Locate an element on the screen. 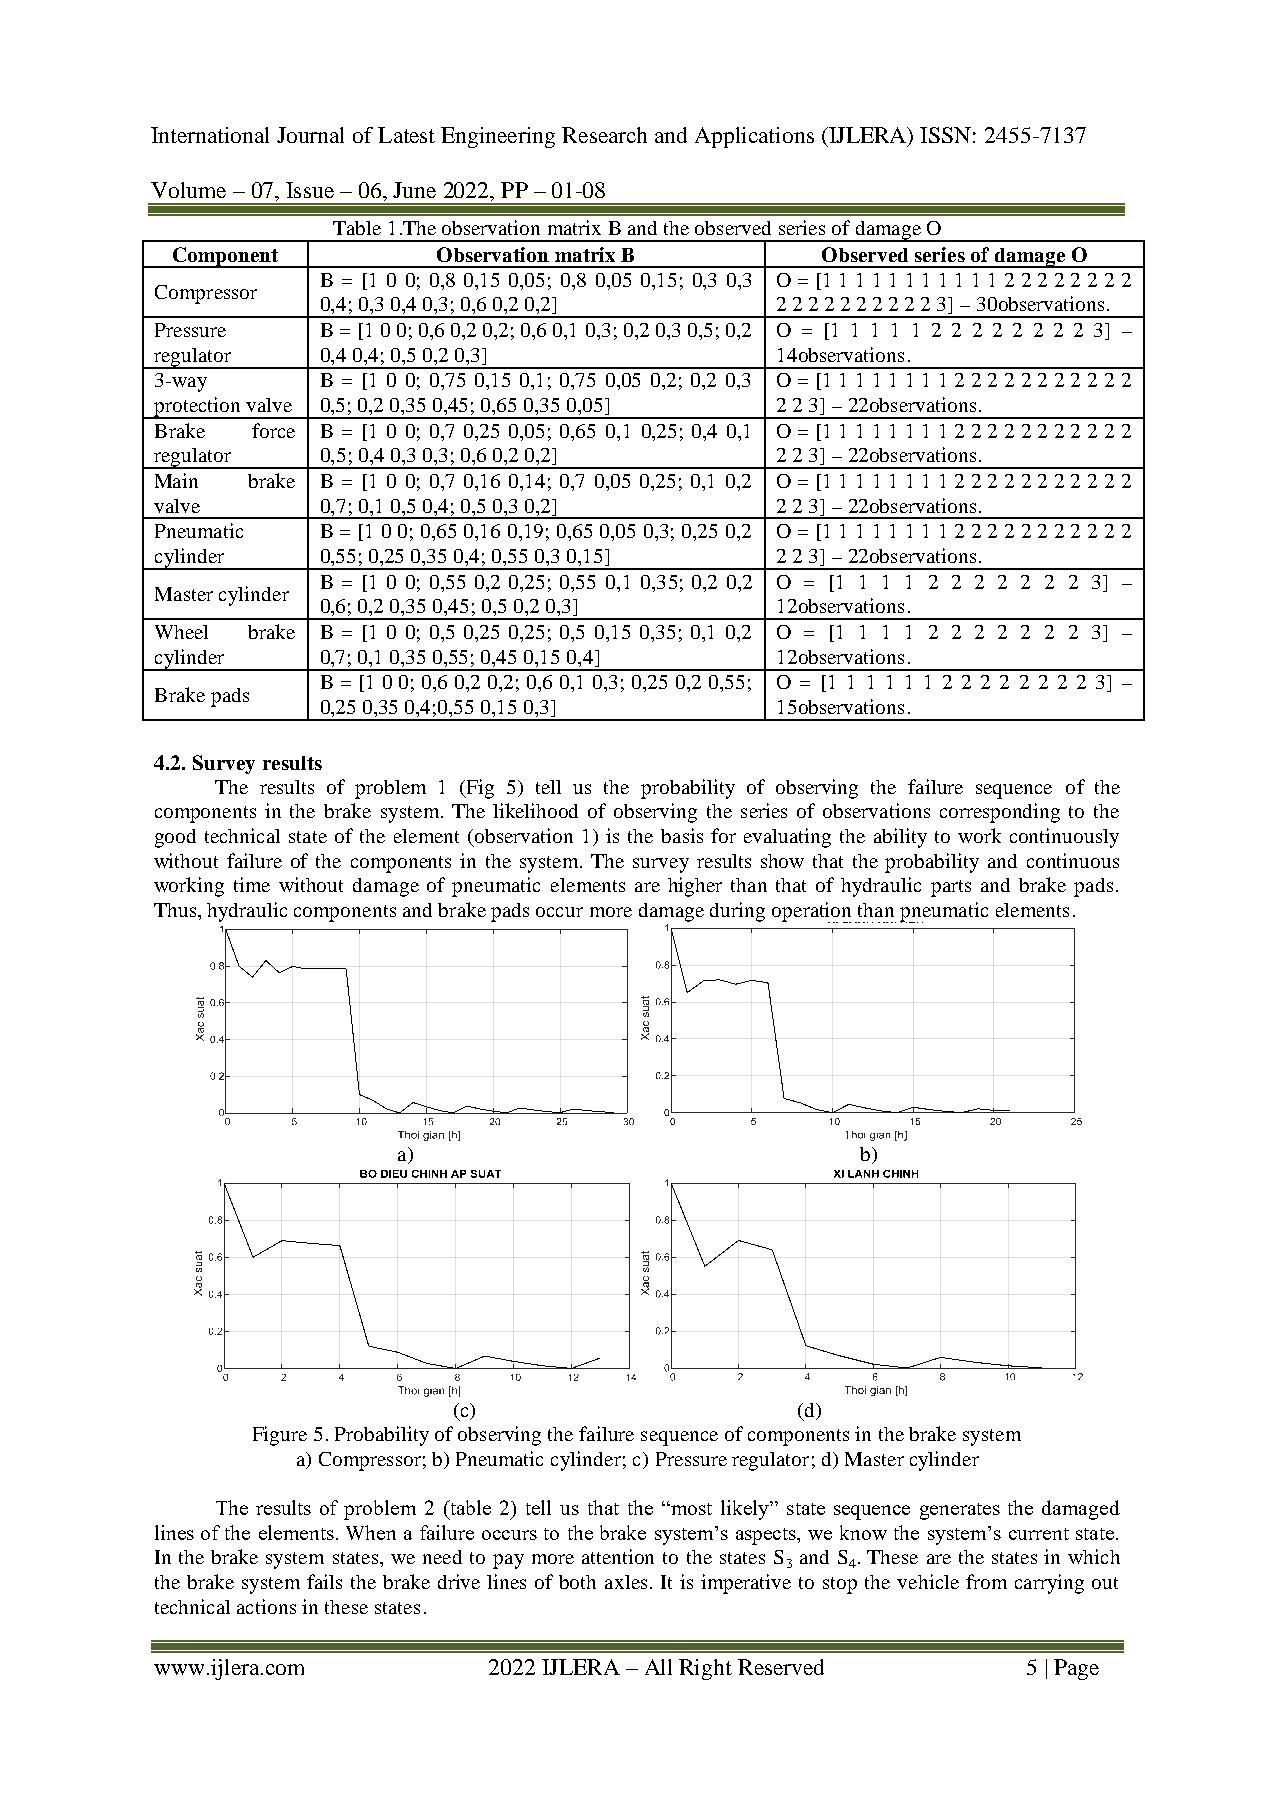 The image size is (1275, 1802). actions is located at coordinates (266, 1606).
